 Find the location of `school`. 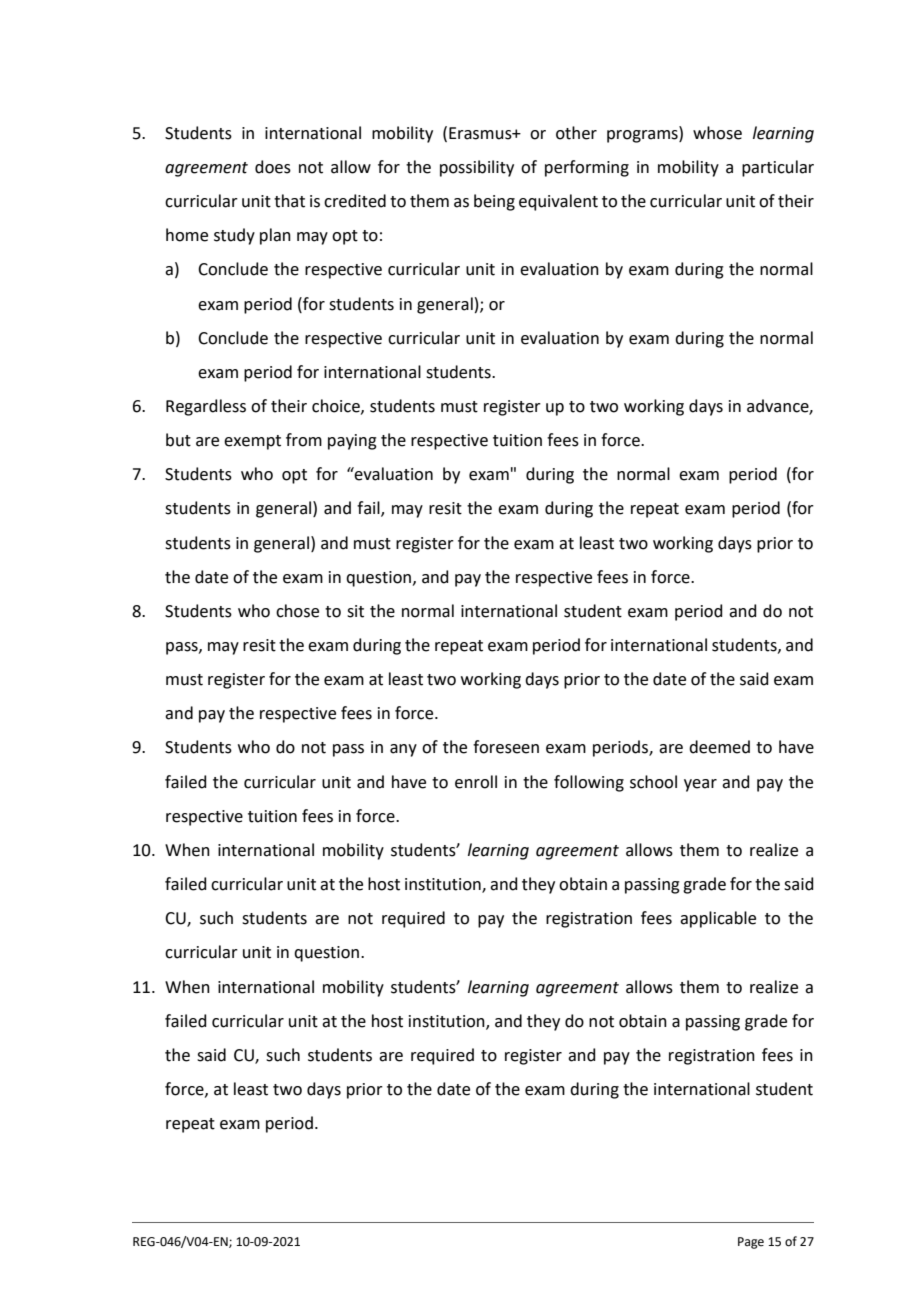

school is located at coordinates (653, 782).
